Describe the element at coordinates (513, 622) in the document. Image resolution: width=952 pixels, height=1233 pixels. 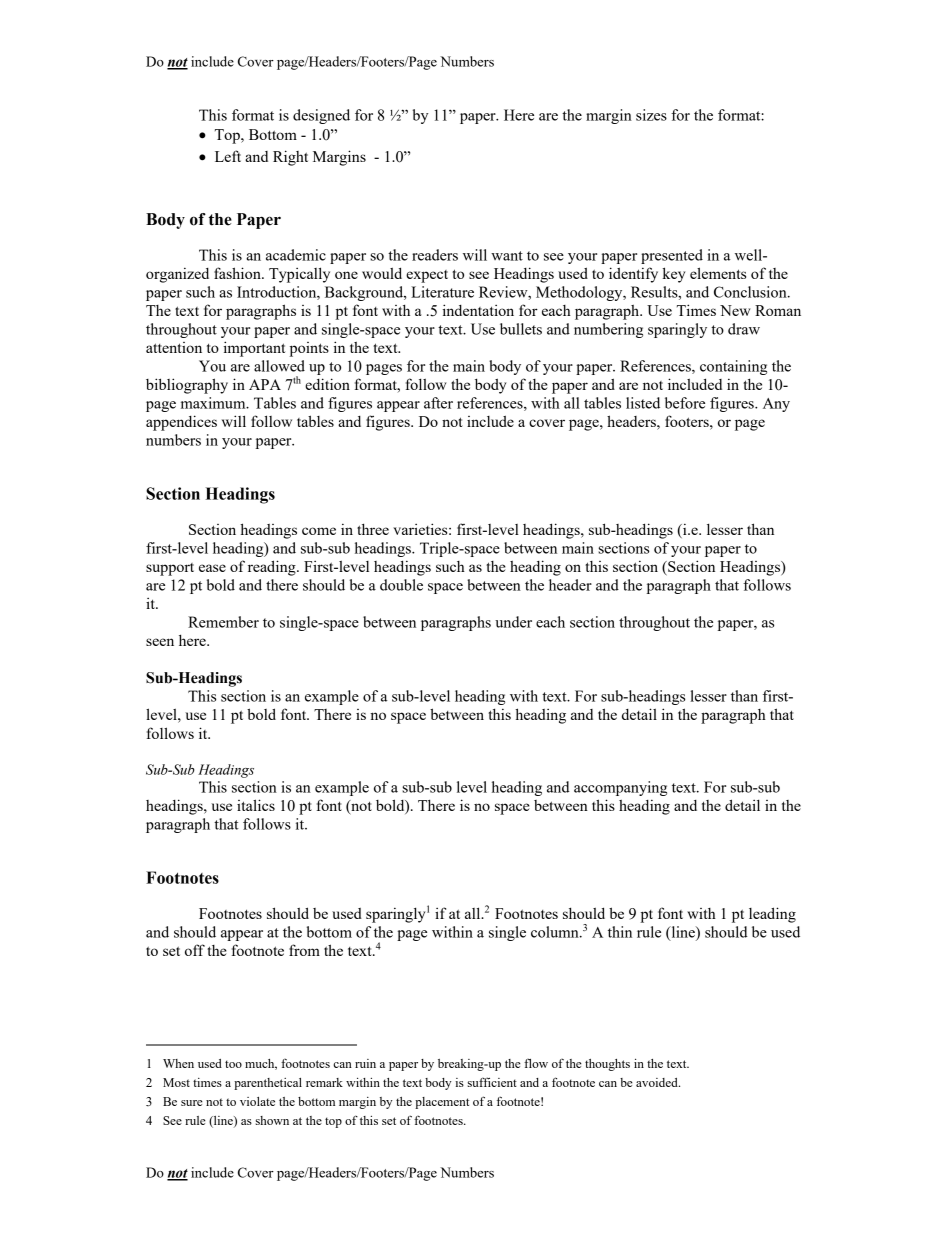
I see `under` at that location.
